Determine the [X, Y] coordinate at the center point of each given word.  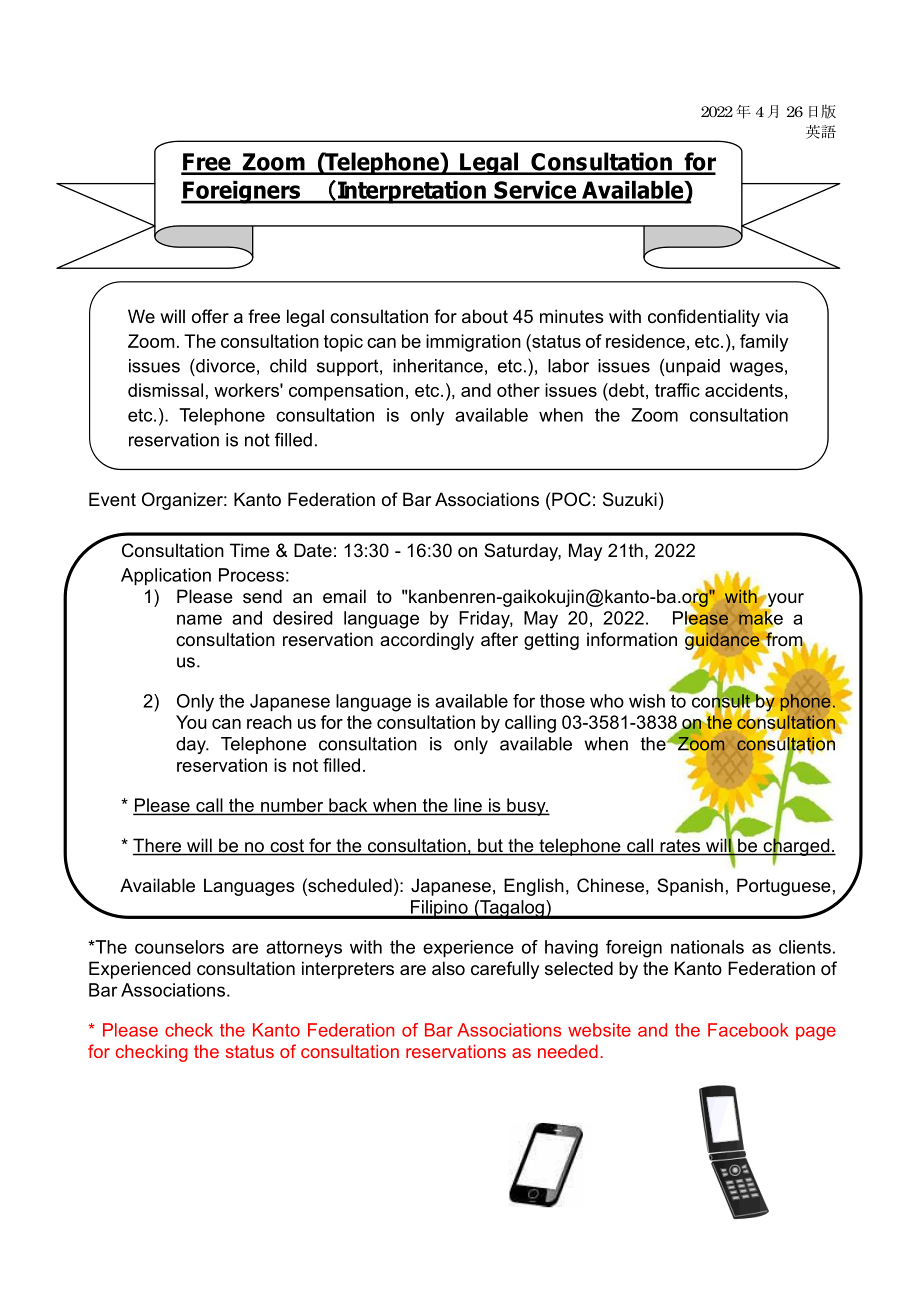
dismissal [165, 390]
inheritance [438, 366]
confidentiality [704, 318]
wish [647, 701]
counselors [179, 947]
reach [269, 722]
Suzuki [630, 499]
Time [250, 550]
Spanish [690, 887]
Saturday [522, 552]
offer [210, 316]
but [490, 846]
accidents [744, 390]
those [562, 701]
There [158, 846]
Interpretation [412, 192]
